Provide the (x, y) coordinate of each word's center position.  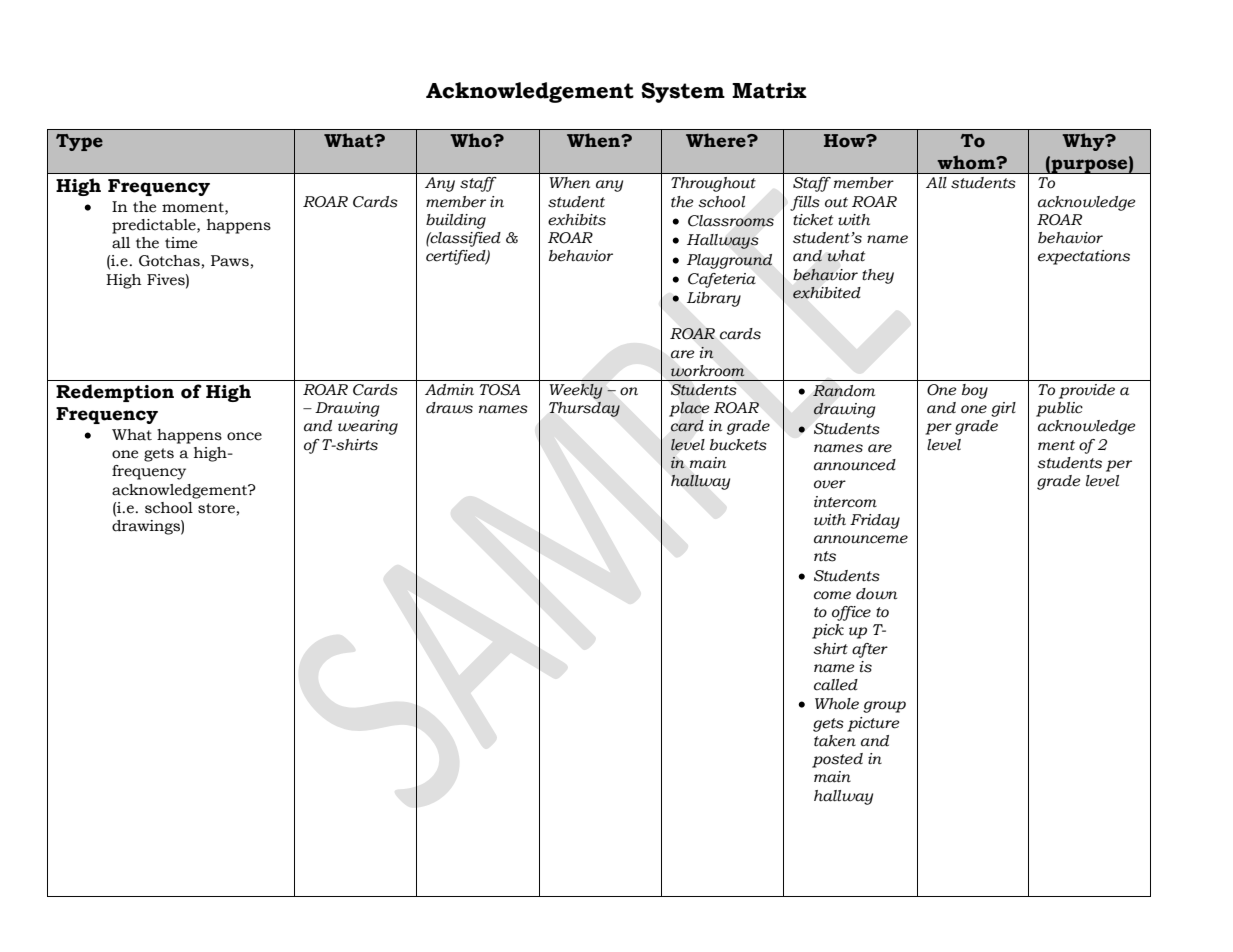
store (216, 508)
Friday (875, 521)
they (878, 276)
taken (835, 741)
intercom (845, 502)
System (683, 92)
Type (79, 142)
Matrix (769, 90)
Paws (230, 261)
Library (714, 299)
